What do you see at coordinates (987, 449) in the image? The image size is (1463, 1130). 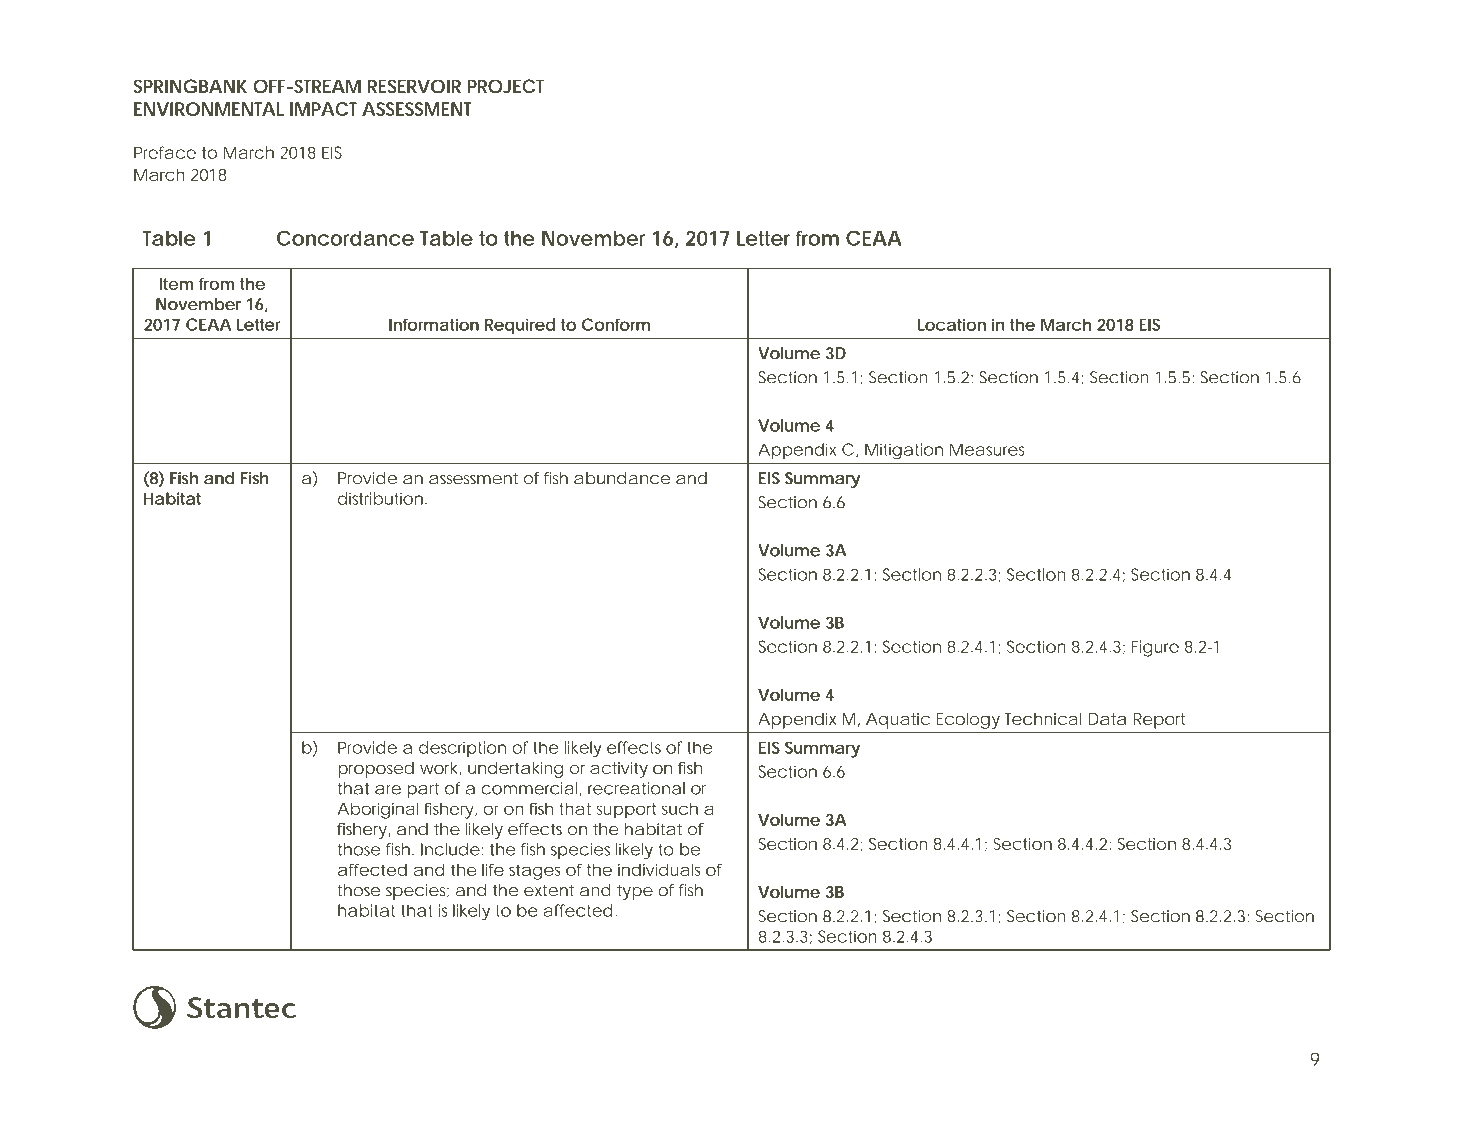 I see `Measures` at bounding box center [987, 449].
